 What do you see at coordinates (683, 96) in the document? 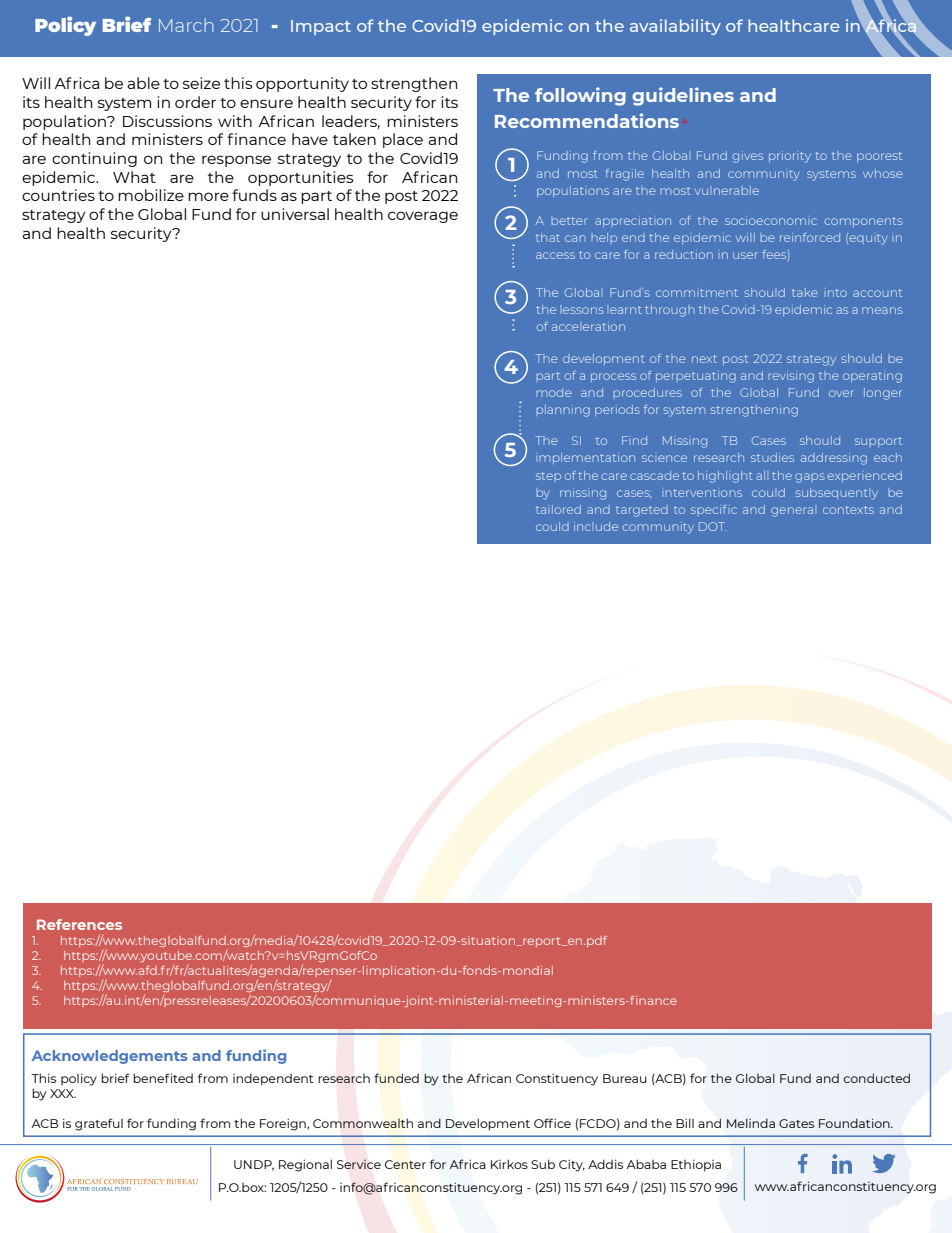
I see `guidelines` at bounding box center [683, 96].
